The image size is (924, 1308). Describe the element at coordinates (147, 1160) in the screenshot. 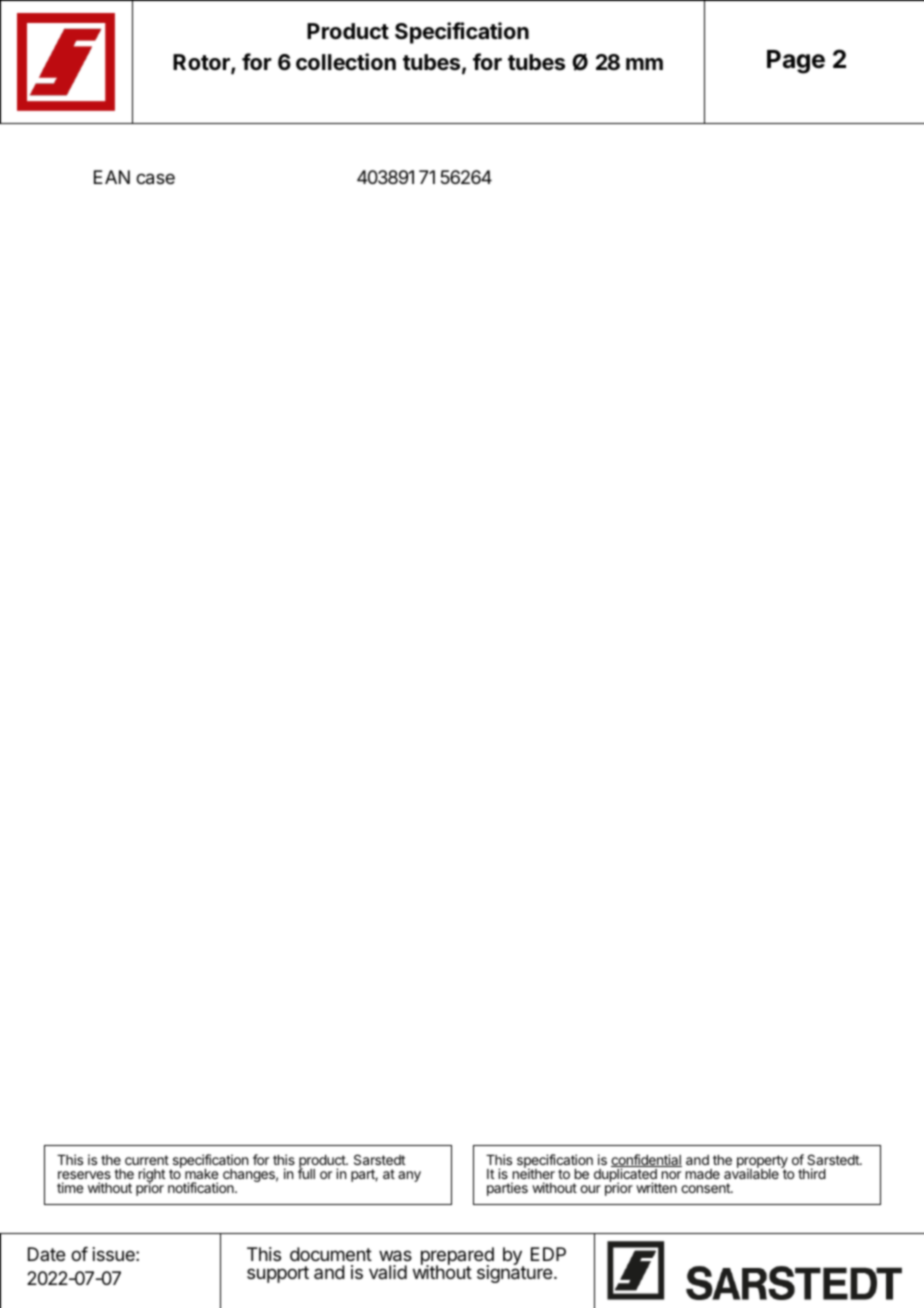

I see `current` at that location.
